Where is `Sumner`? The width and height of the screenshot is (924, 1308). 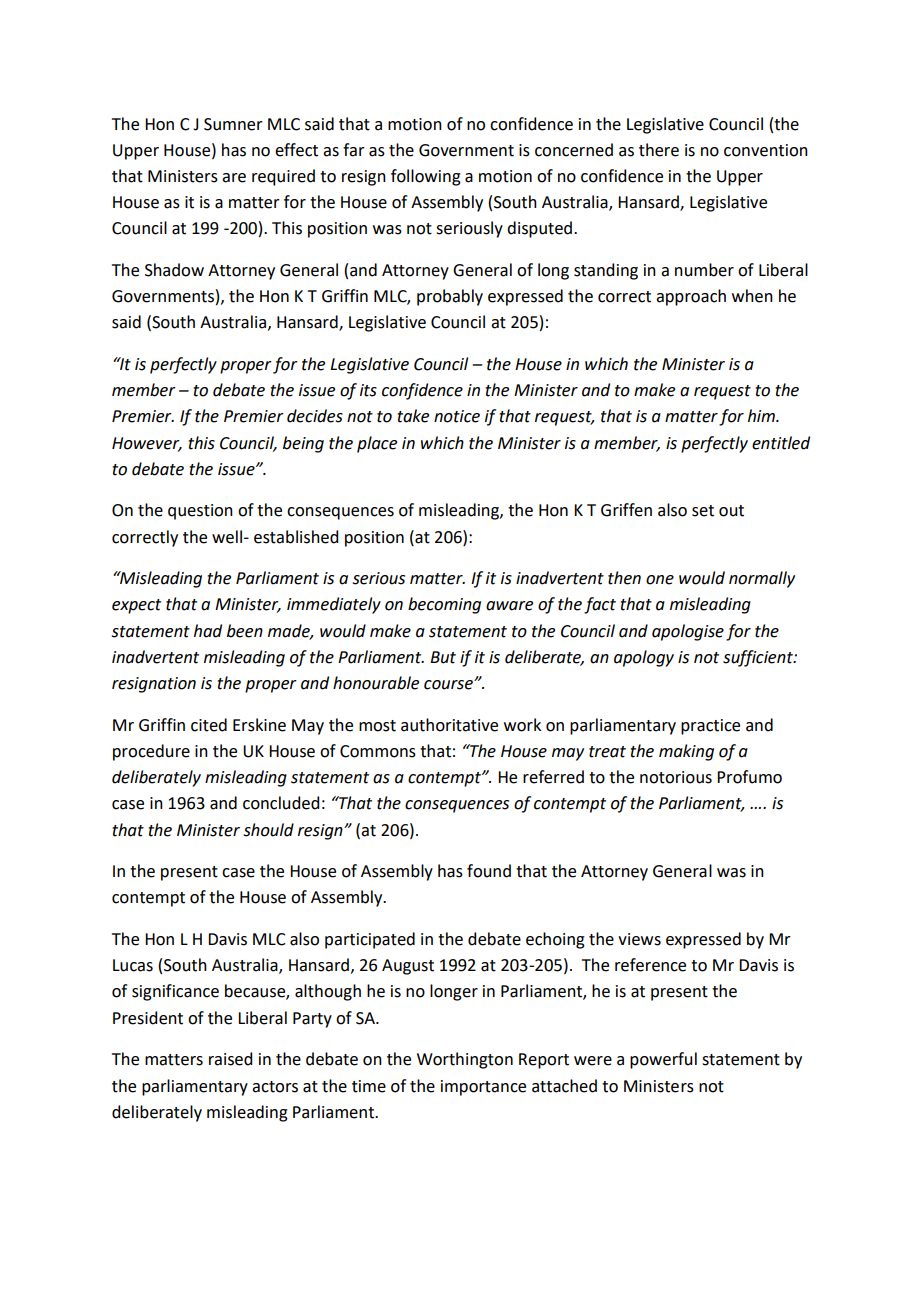
Sumner is located at coordinates (233, 124).
